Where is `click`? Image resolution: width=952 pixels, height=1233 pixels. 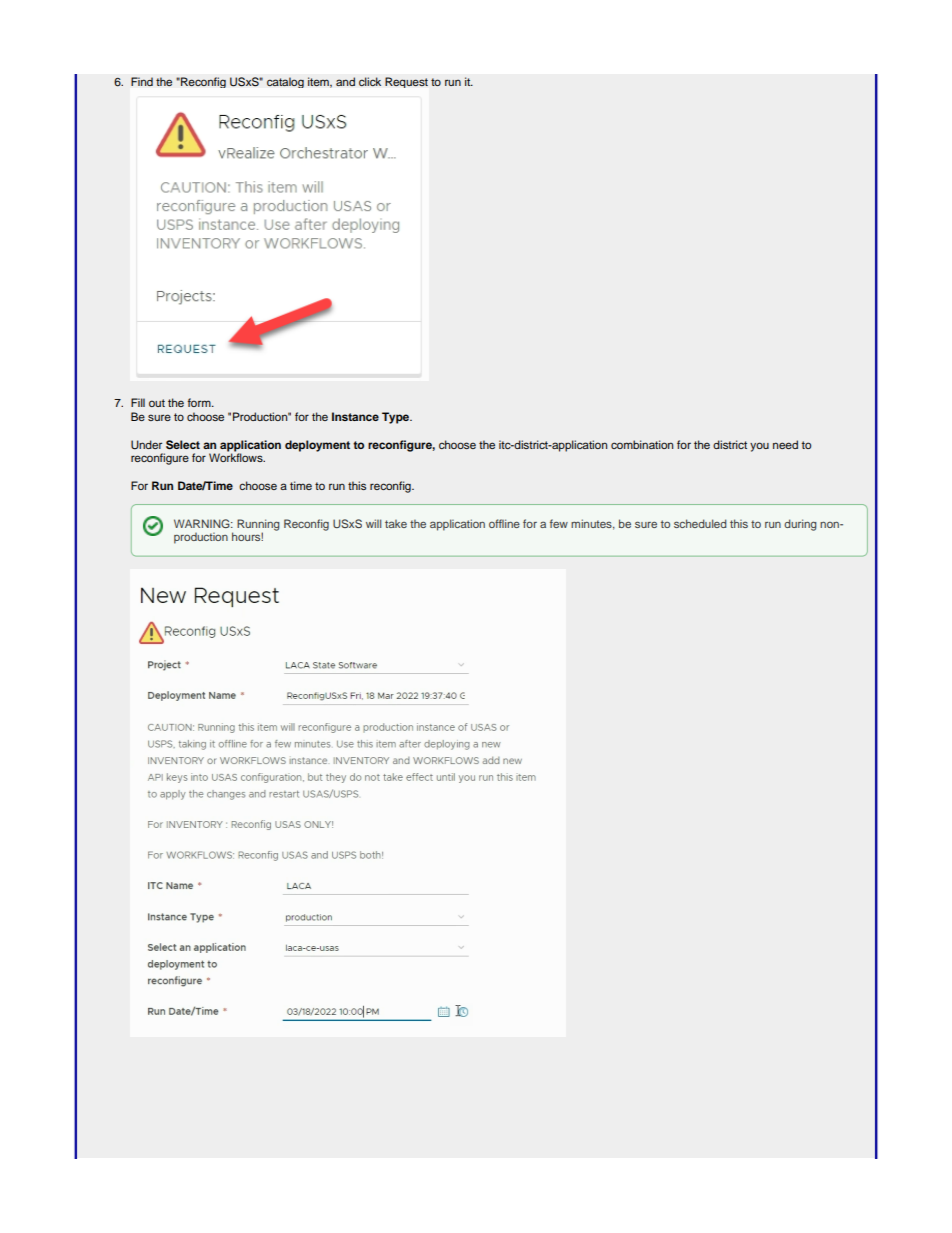
click is located at coordinates (370, 82).
